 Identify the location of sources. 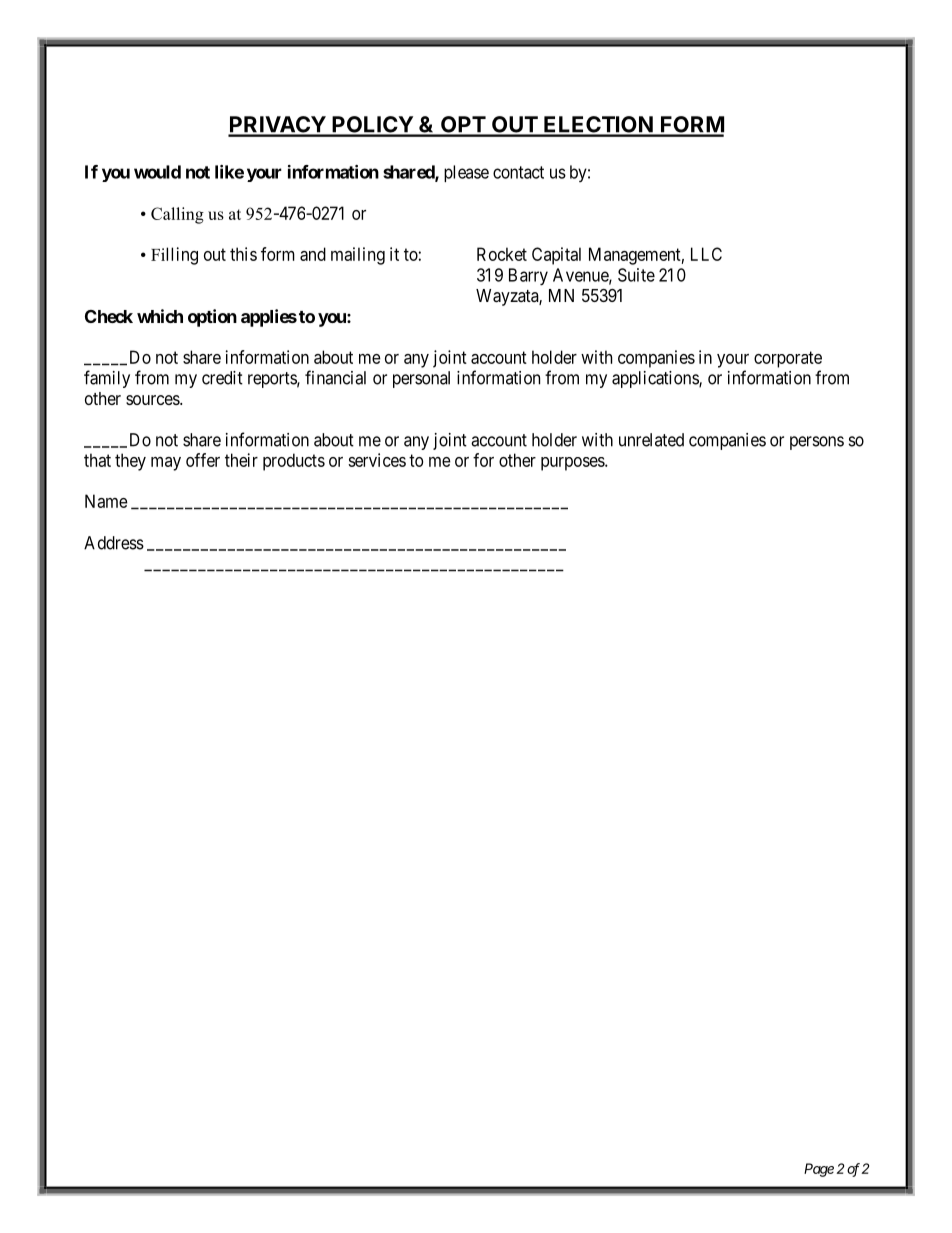
(153, 400).
